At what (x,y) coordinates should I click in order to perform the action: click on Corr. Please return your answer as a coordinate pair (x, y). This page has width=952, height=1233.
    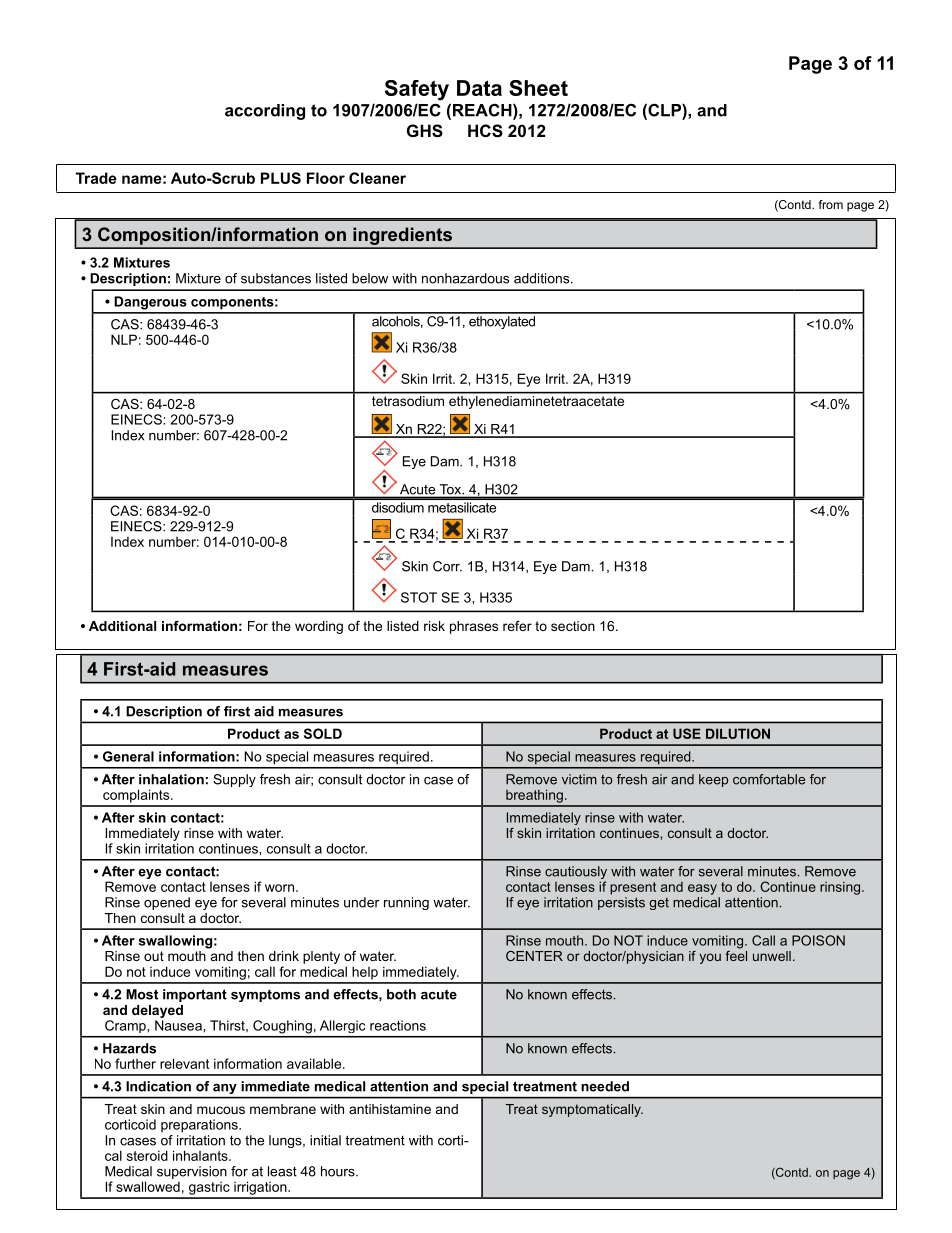
    Looking at the image, I should click on (447, 566).
